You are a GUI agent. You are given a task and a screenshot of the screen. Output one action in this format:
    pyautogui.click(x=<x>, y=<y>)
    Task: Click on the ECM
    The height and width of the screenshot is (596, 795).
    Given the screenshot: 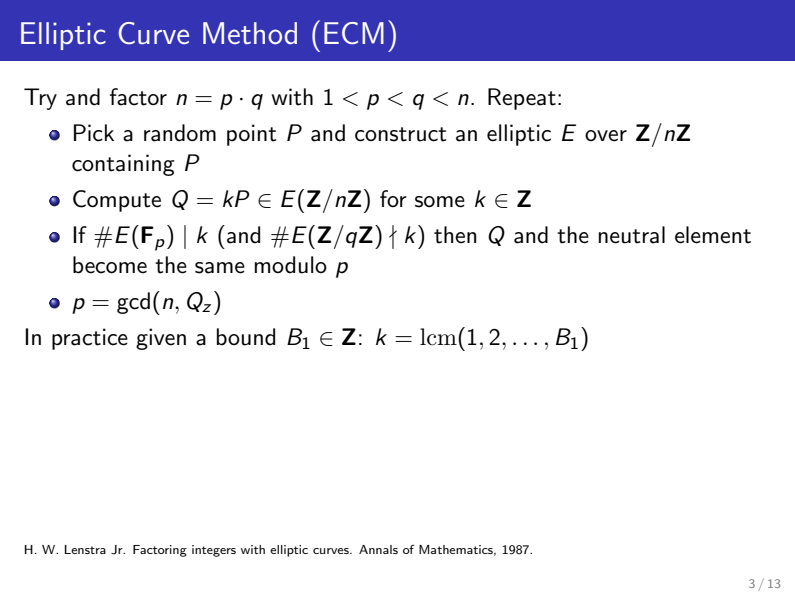 What is the action you would take?
    pyautogui.click(x=354, y=33)
